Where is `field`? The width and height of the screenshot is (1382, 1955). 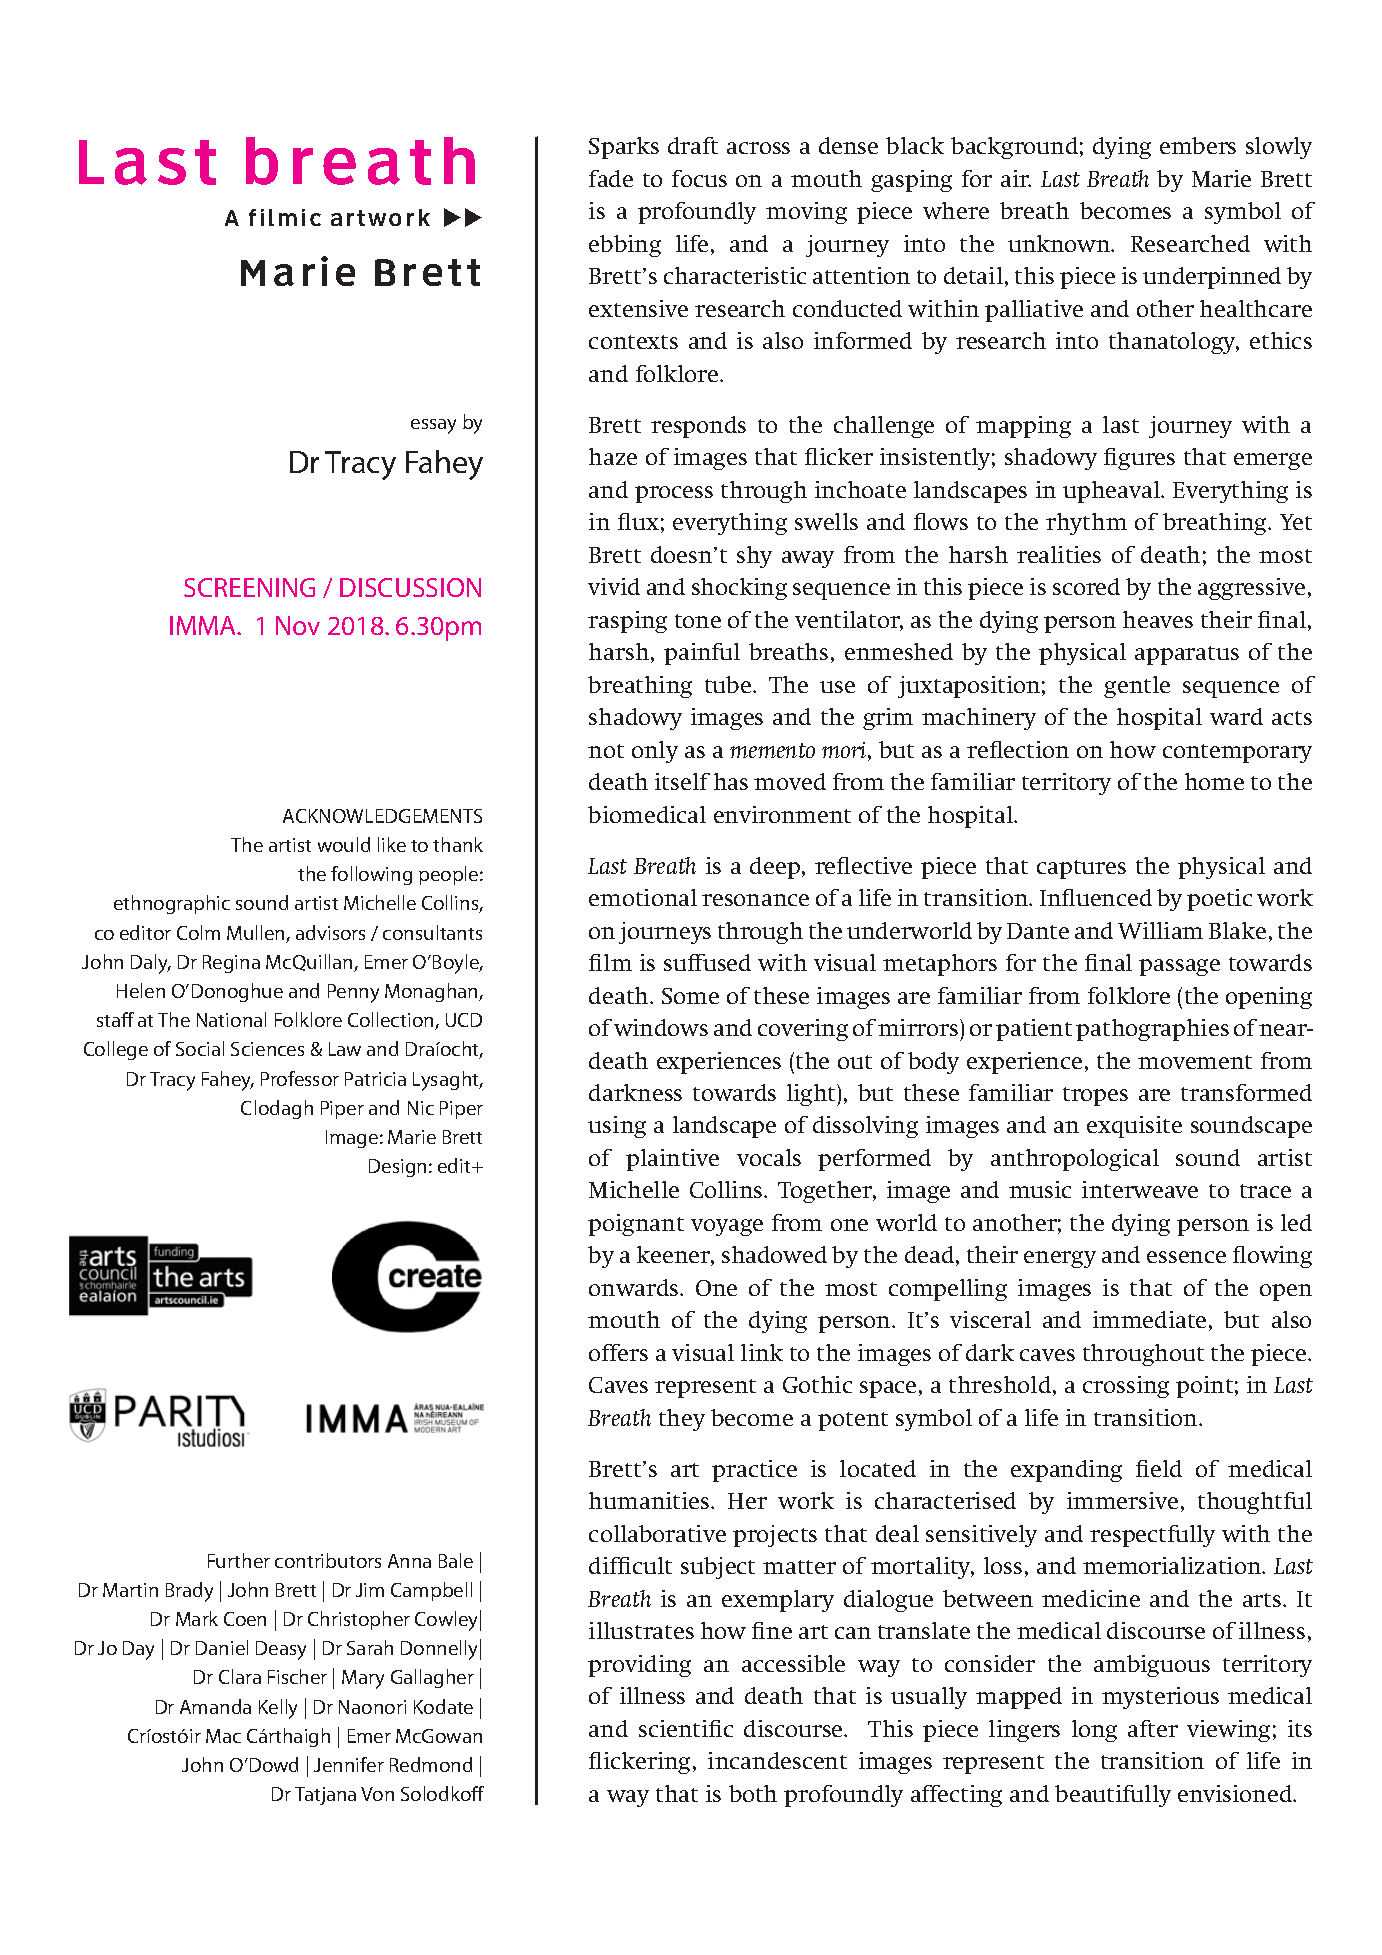 field is located at coordinates (1159, 1468).
